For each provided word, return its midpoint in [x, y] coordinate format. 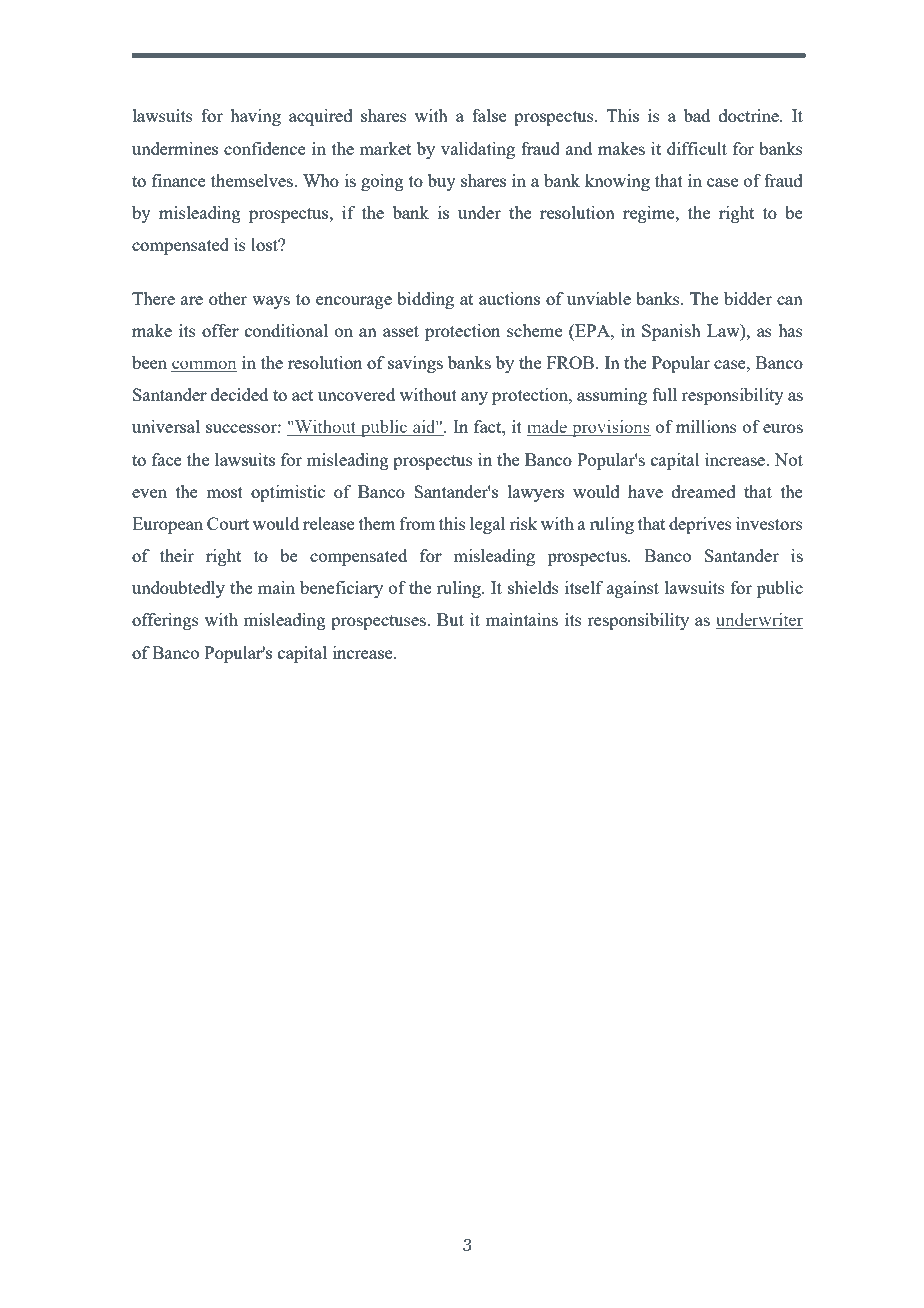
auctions [509, 298]
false [489, 115]
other [228, 298]
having [255, 117]
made [548, 428]
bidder [748, 298]
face [167, 459]
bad [697, 115]
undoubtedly [178, 589]
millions [706, 426]
